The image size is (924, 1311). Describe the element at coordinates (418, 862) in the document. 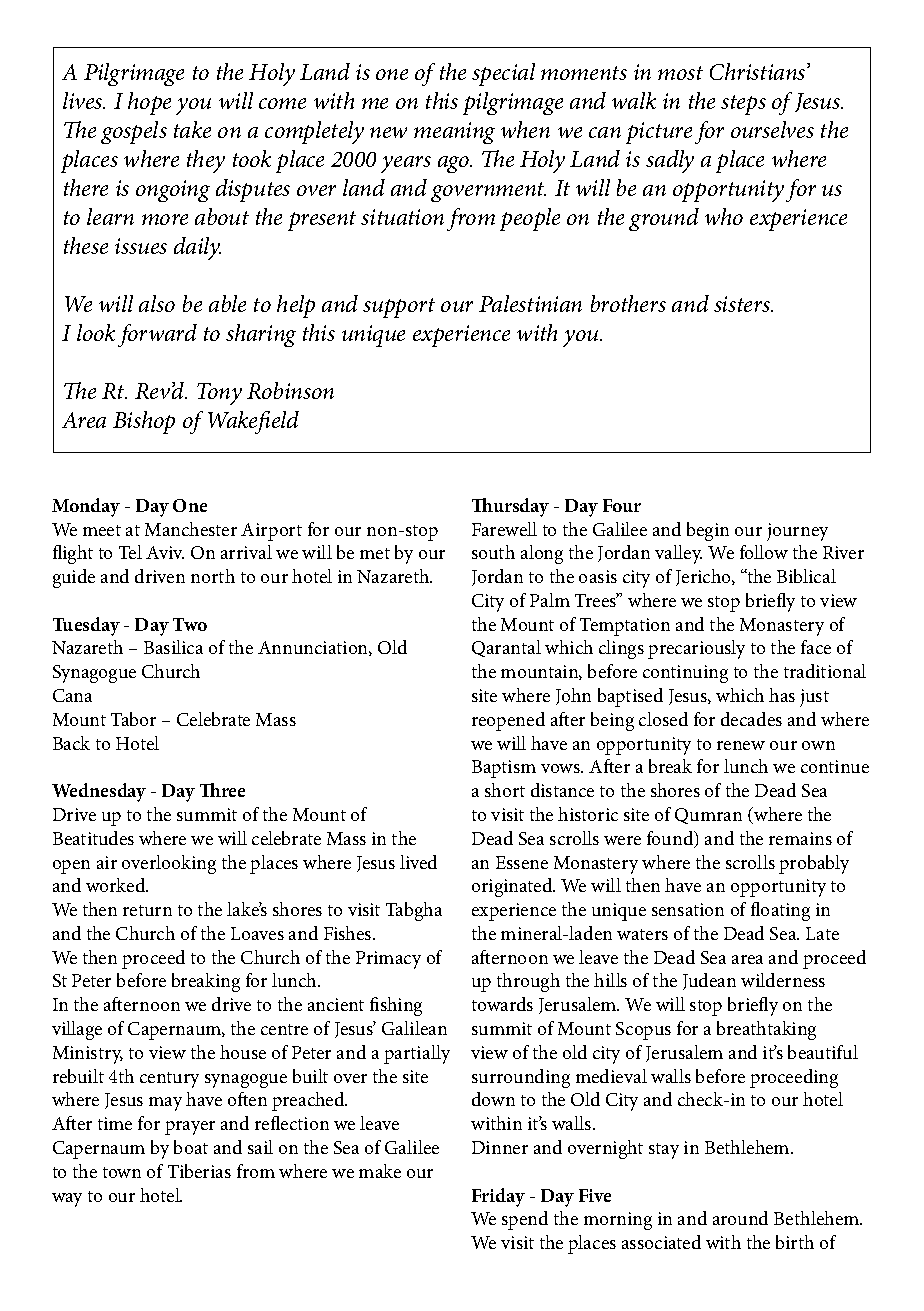

I see `lived` at that location.
